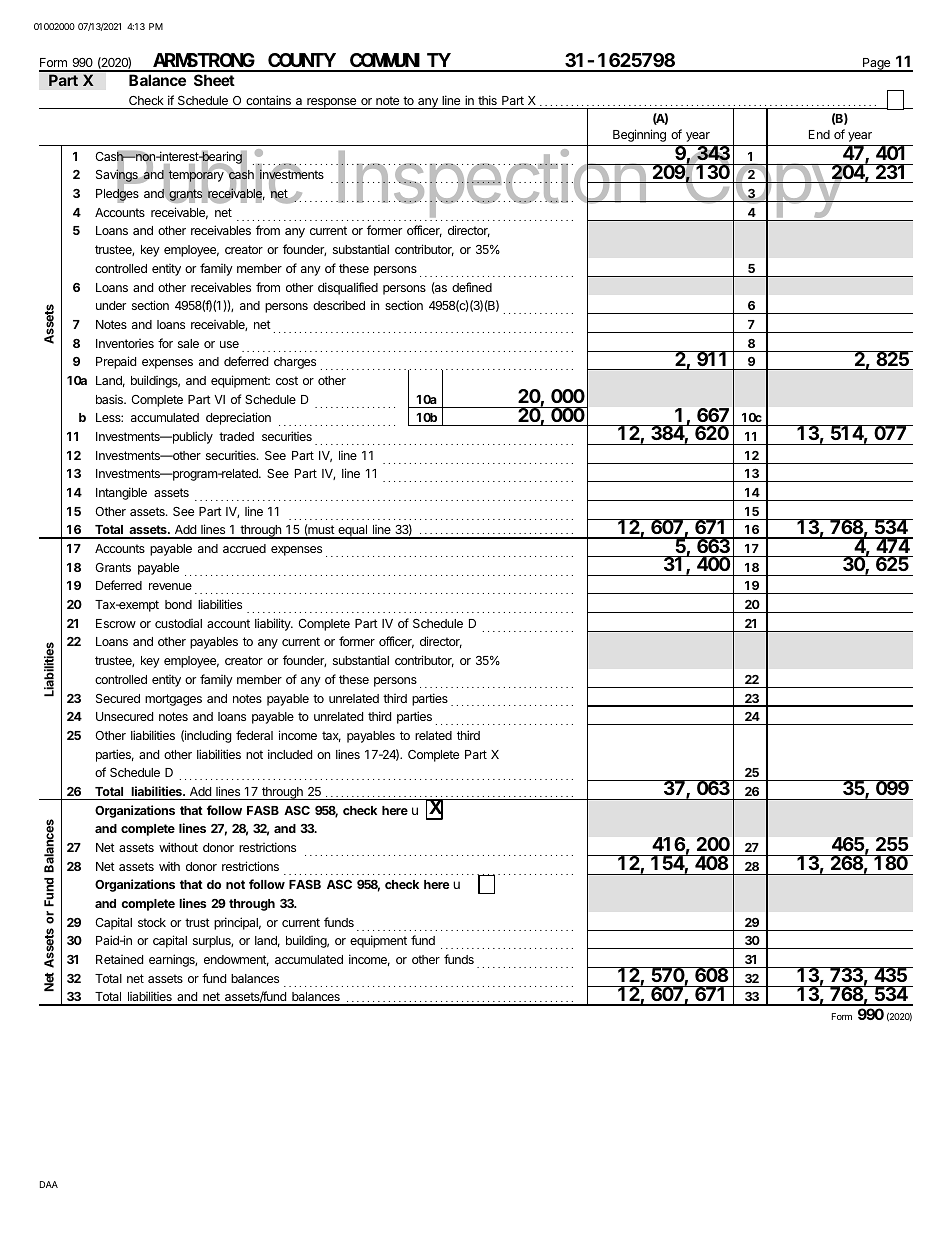 The height and width of the page is (1233, 952). I want to click on federal, so click(254, 735).
